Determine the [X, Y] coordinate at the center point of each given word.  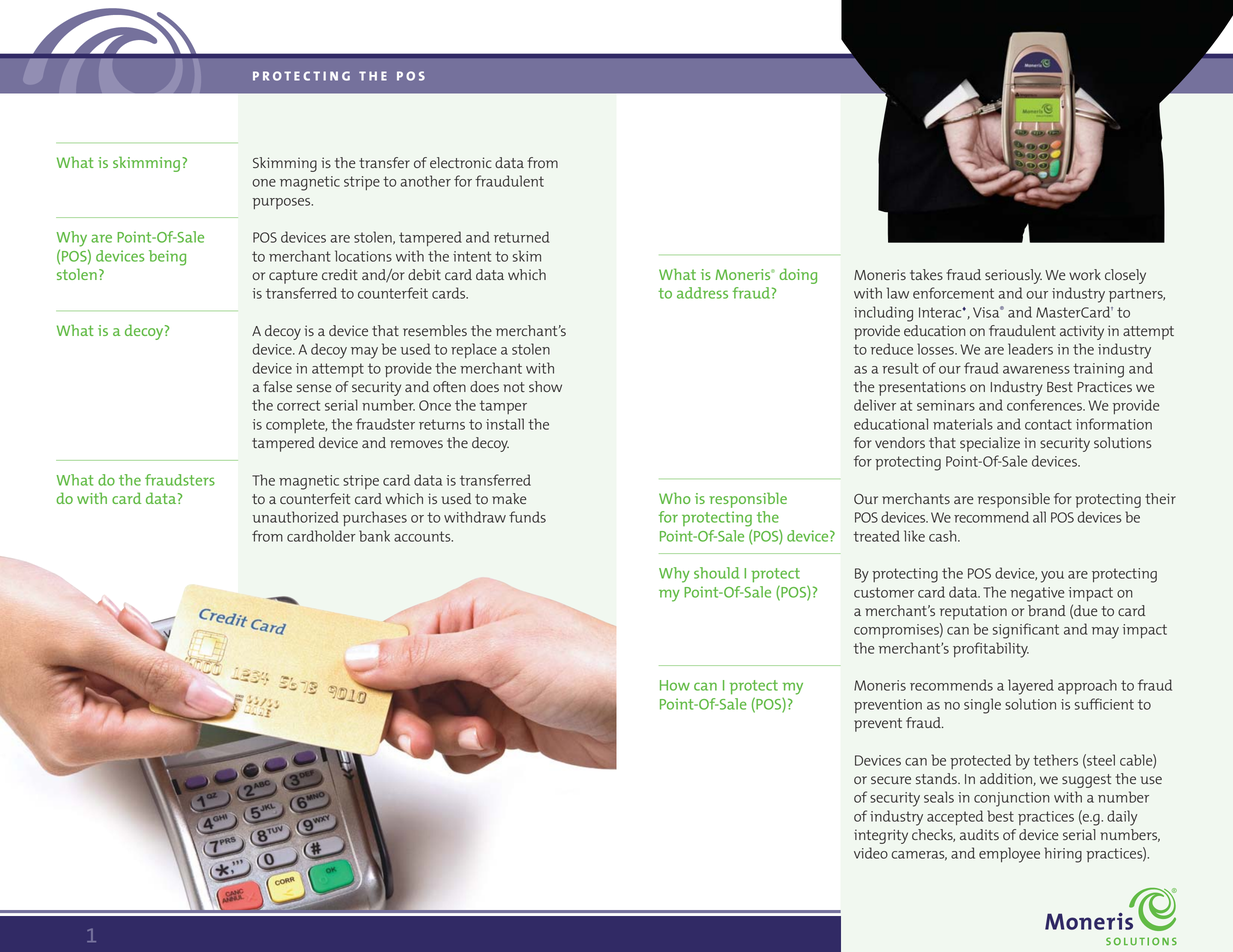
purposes [283, 203]
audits [979, 834]
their [1160, 498]
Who [675, 498]
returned [522, 237]
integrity [881, 836]
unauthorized [296, 517]
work [1085, 274]
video [871, 853]
